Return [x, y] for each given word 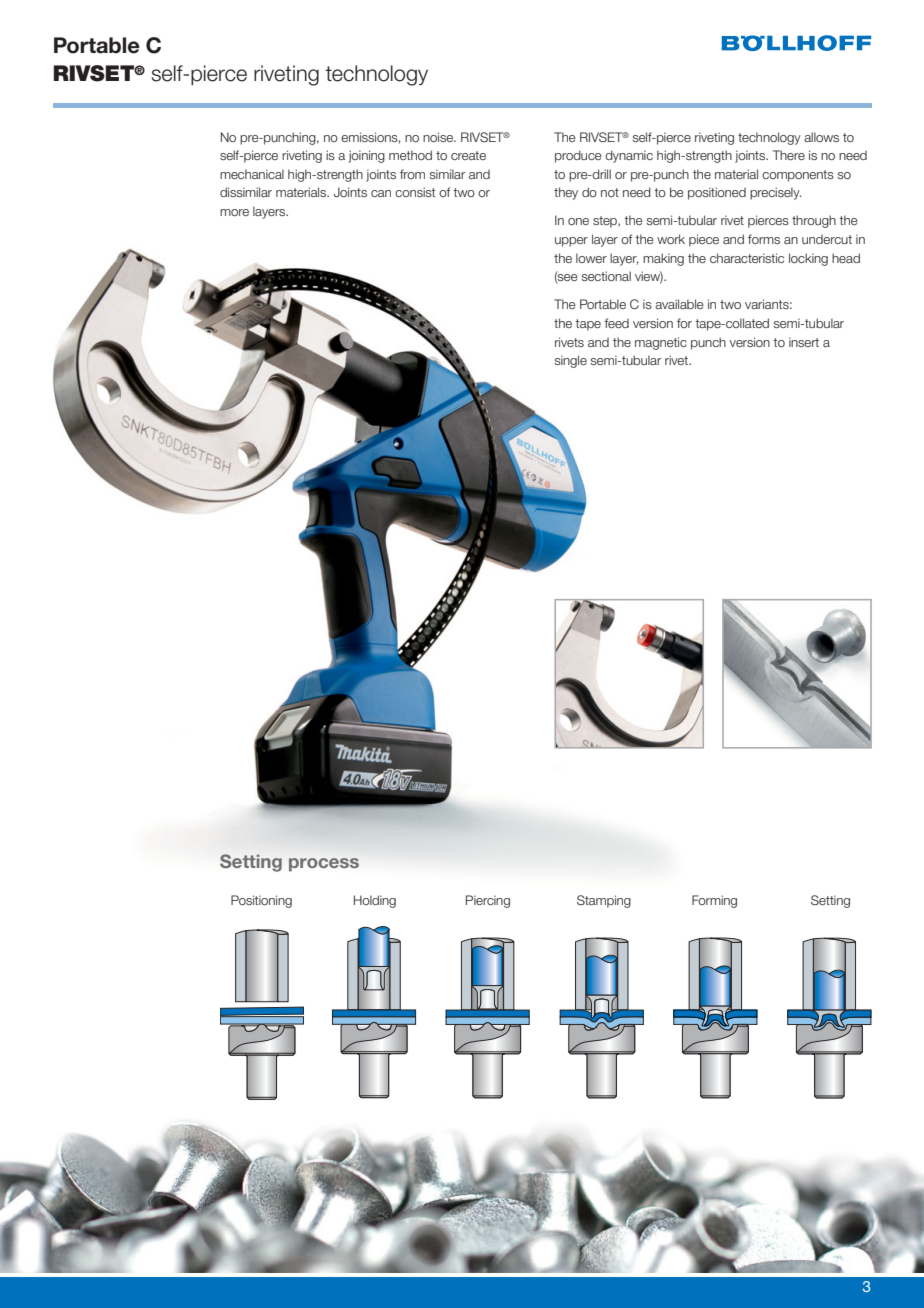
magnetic [661, 343]
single [571, 361]
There [789, 155]
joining [366, 156]
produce [578, 156]
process [324, 865]
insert [804, 342]
